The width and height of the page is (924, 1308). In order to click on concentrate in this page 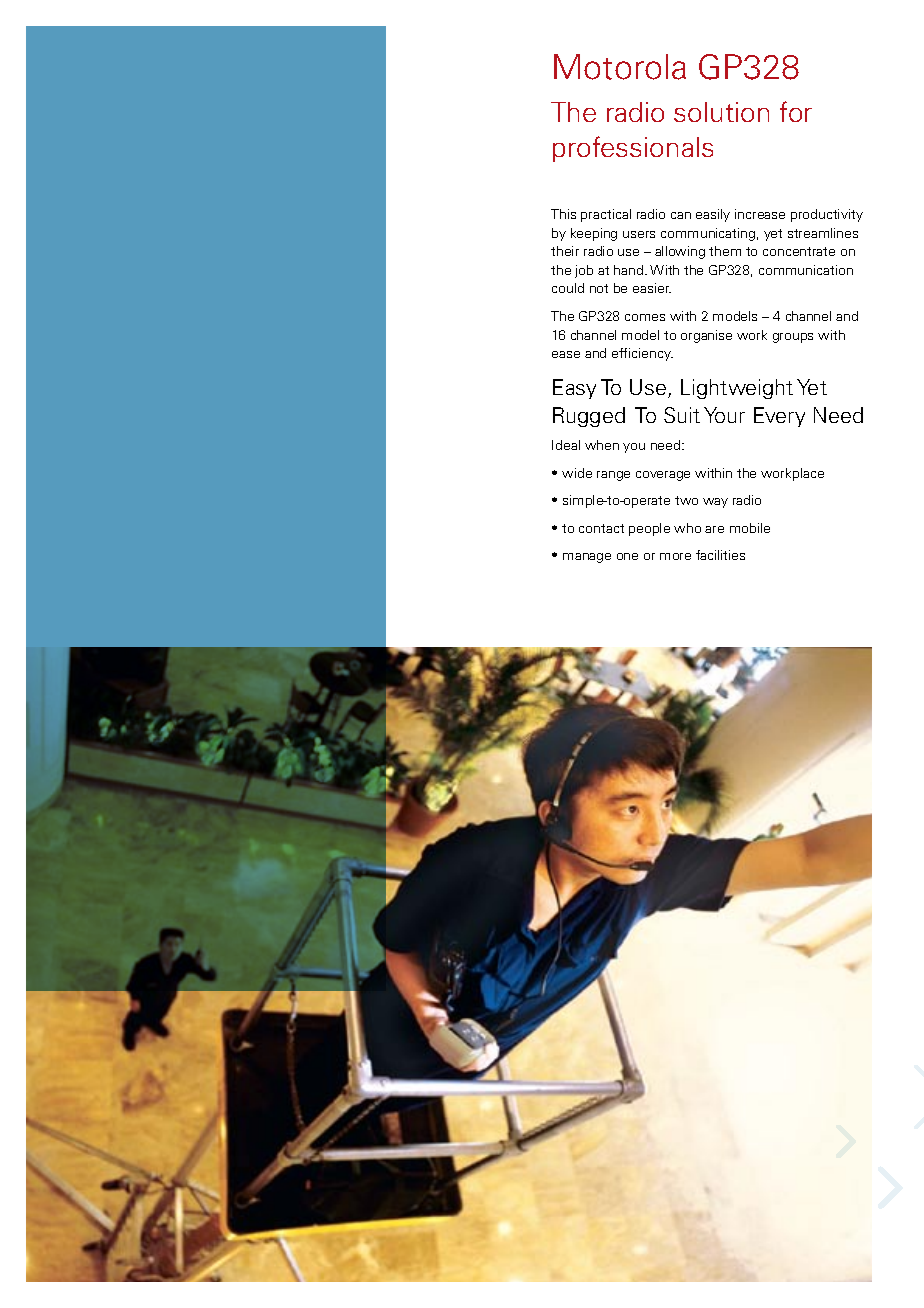, I will do `click(799, 251)`.
